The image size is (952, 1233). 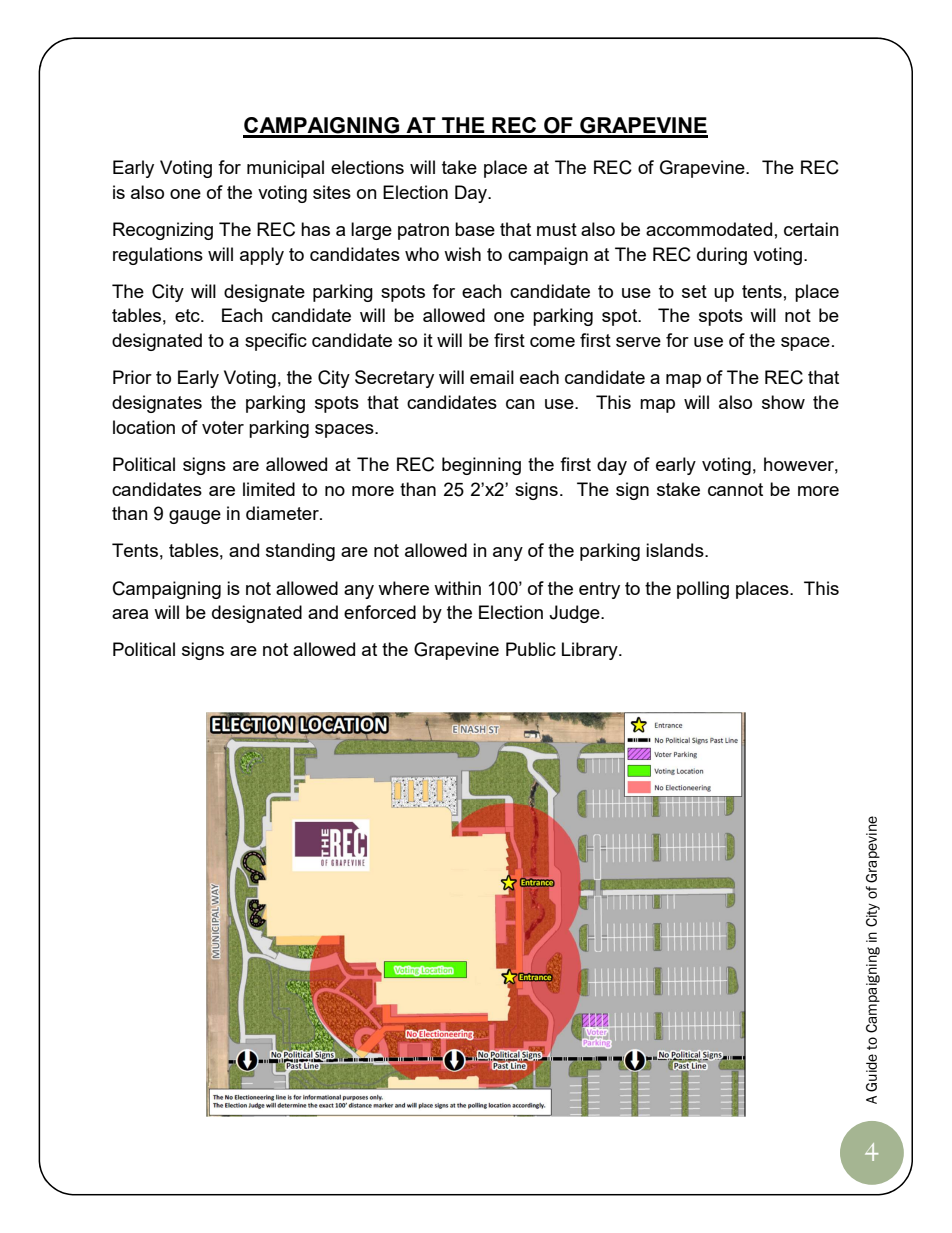 I want to click on Public, so click(x=531, y=649).
